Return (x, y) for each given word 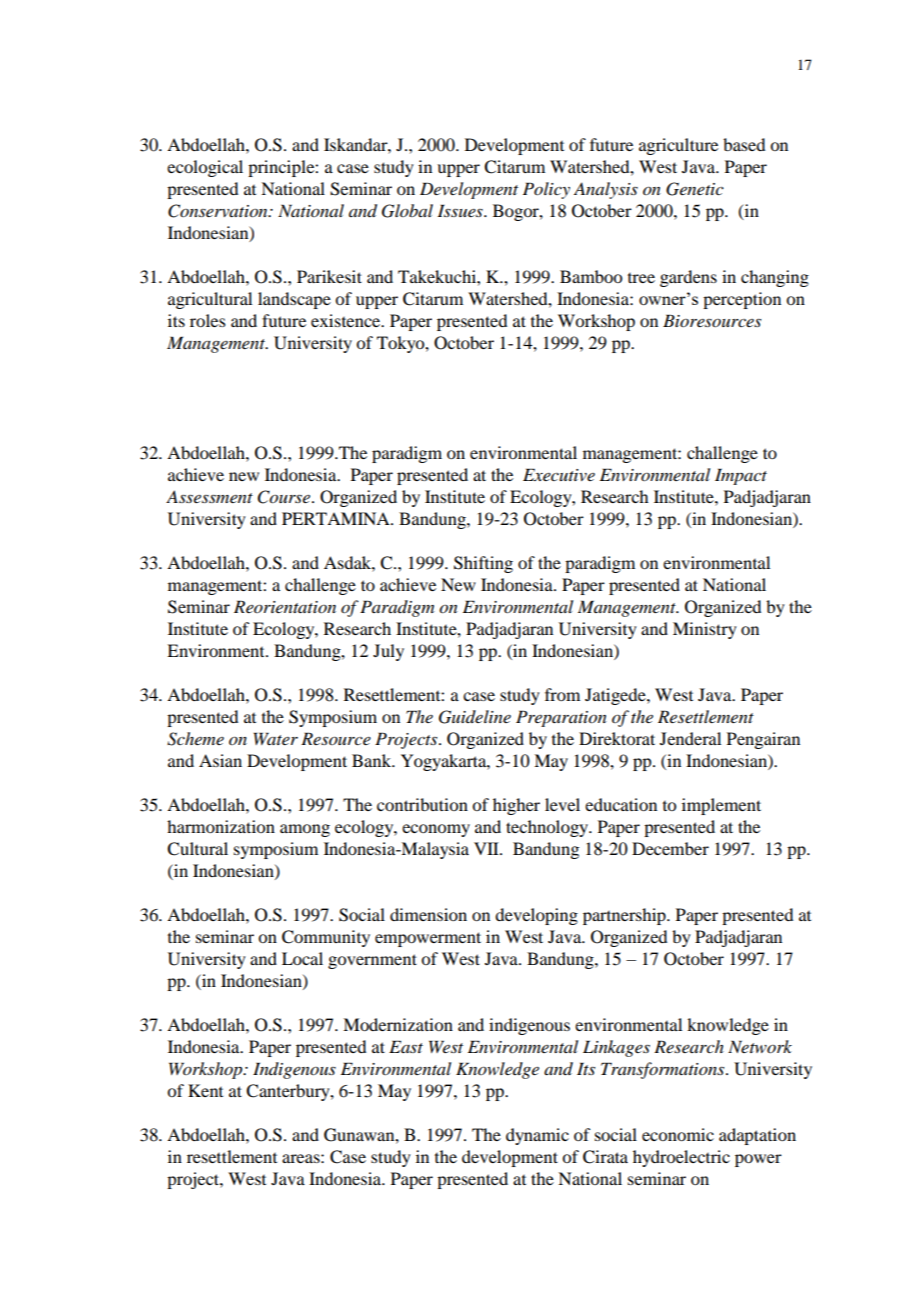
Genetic (695, 189)
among (305, 830)
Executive (559, 474)
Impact (741, 476)
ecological (205, 168)
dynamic (537, 1136)
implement (721, 806)
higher (516, 806)
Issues (461, 210)
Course (285, 497)
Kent (205, 1090)
